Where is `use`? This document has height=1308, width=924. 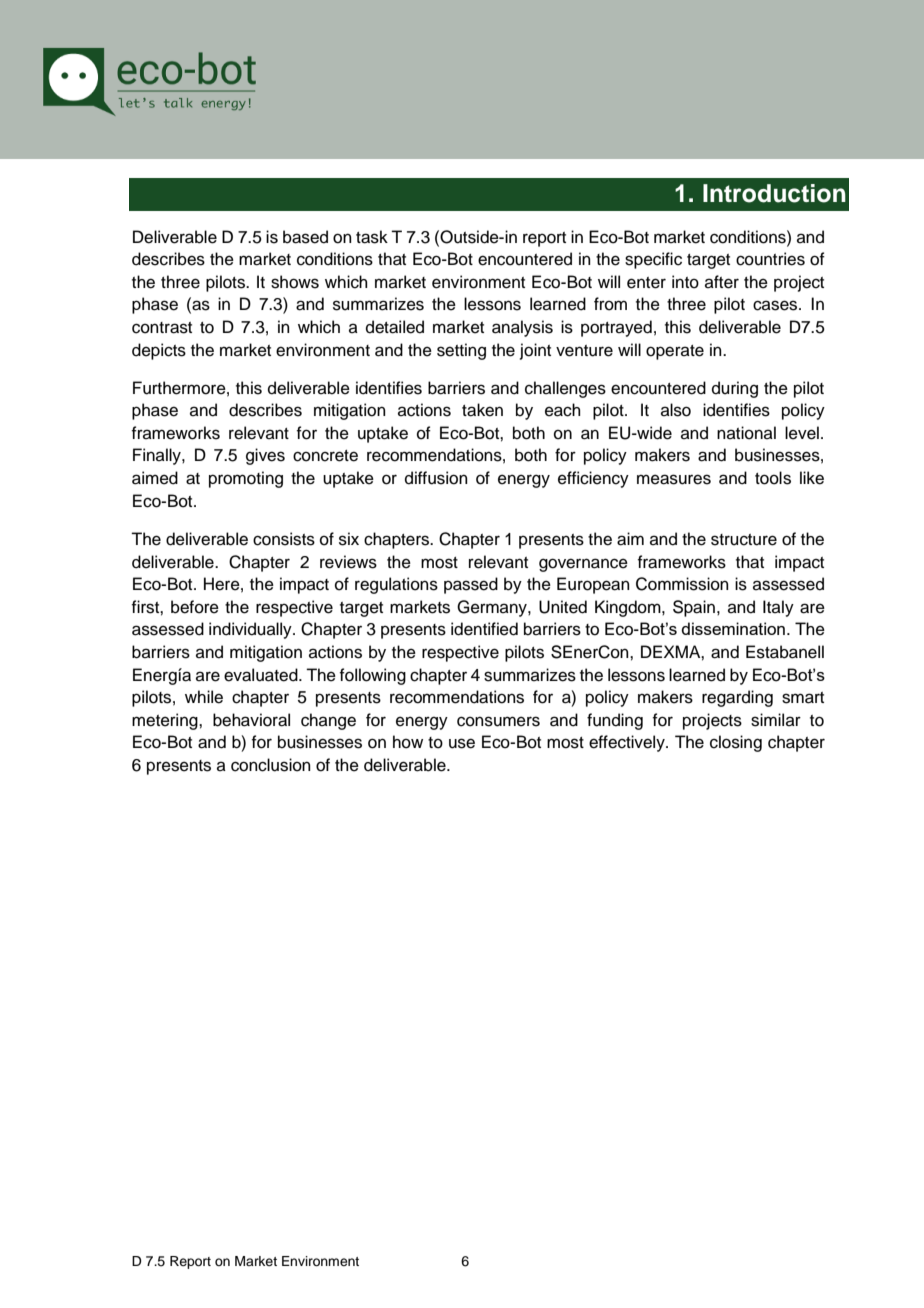
use is located at coordinates (462, 743).
